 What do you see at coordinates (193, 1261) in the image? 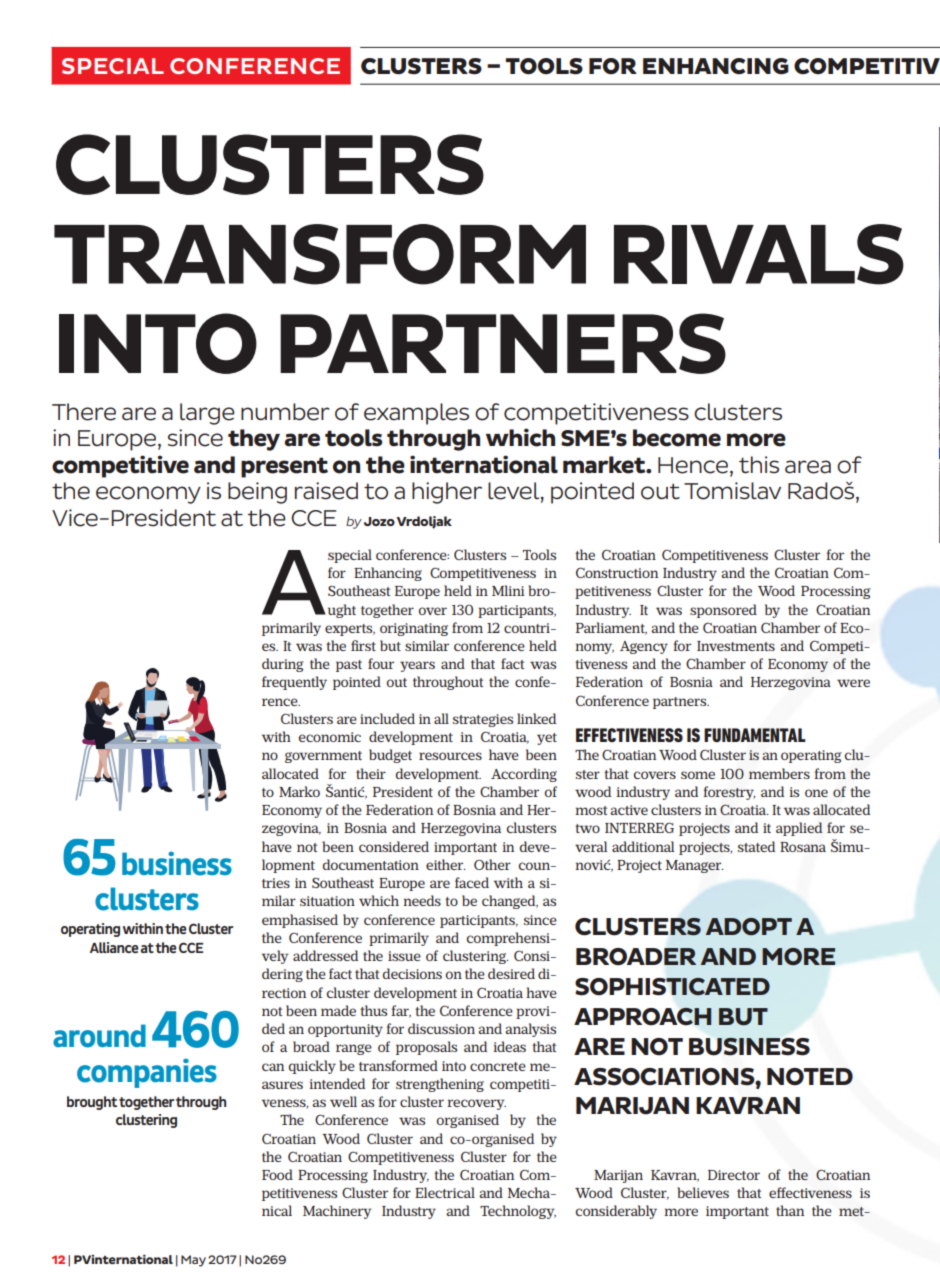
I see `May` at bounding box center [193, 1261].
